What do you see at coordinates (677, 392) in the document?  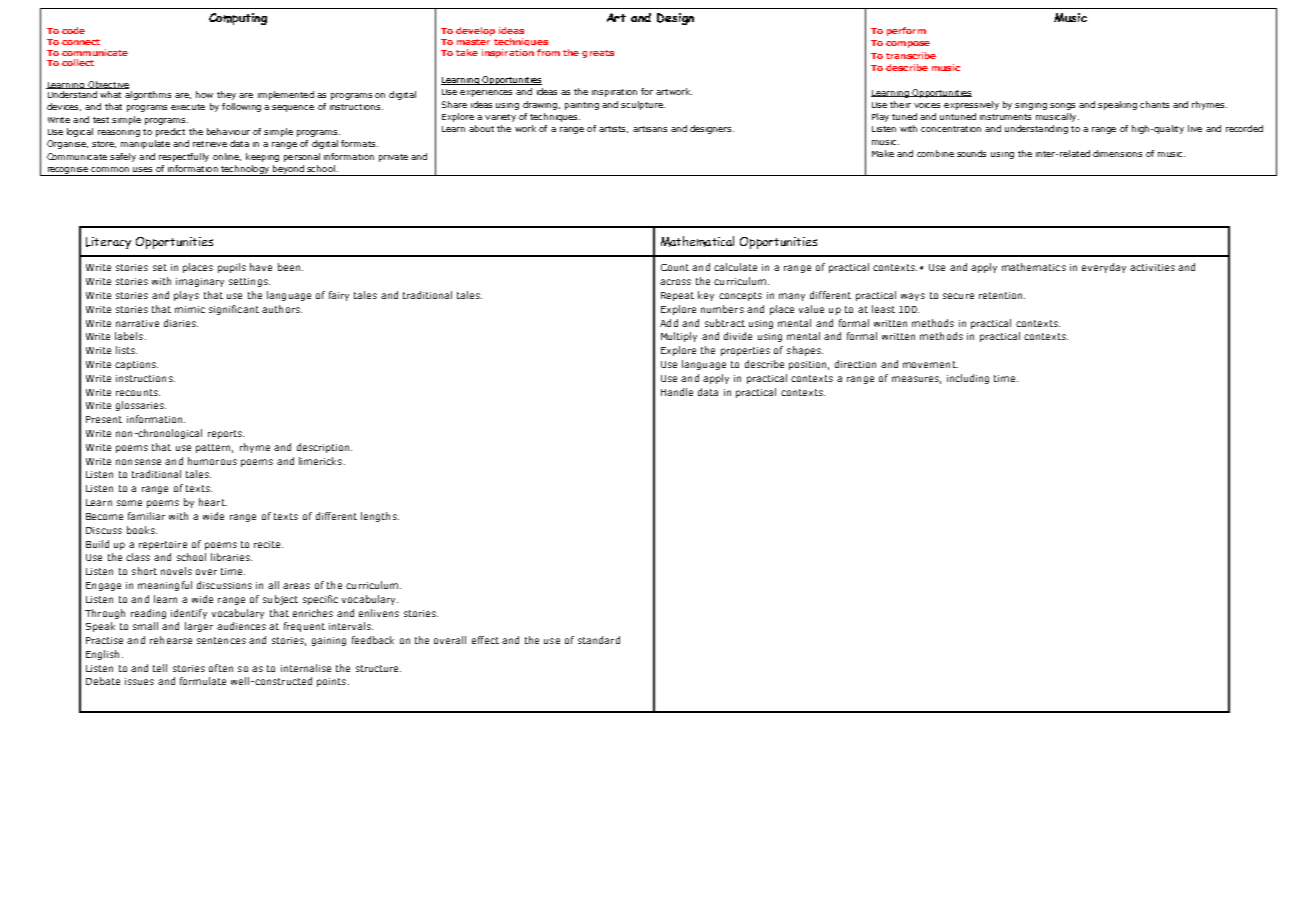 I see `Handle` at bounding box center [677, 392].
